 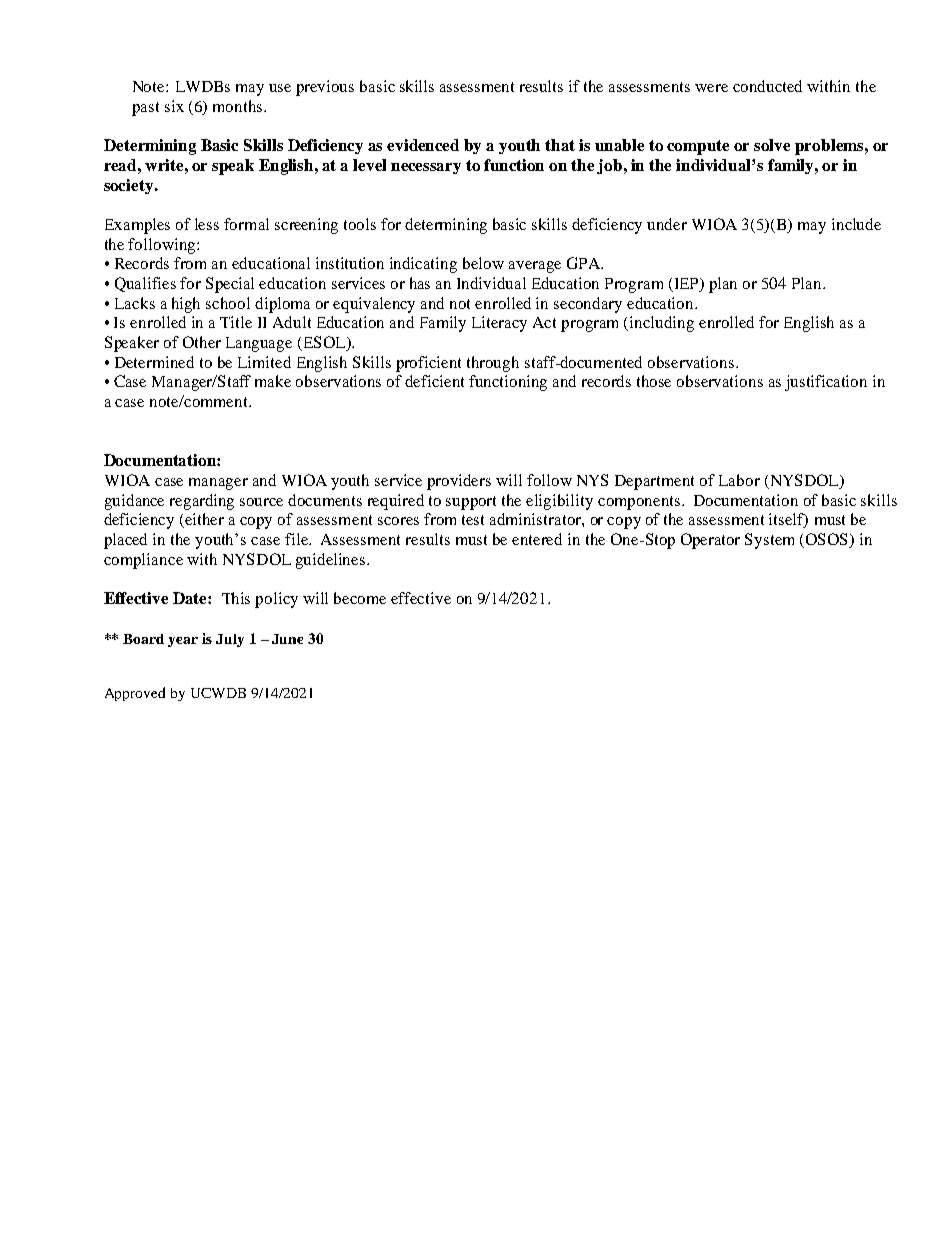 I want to click on months, so click(x=239, y=106).
